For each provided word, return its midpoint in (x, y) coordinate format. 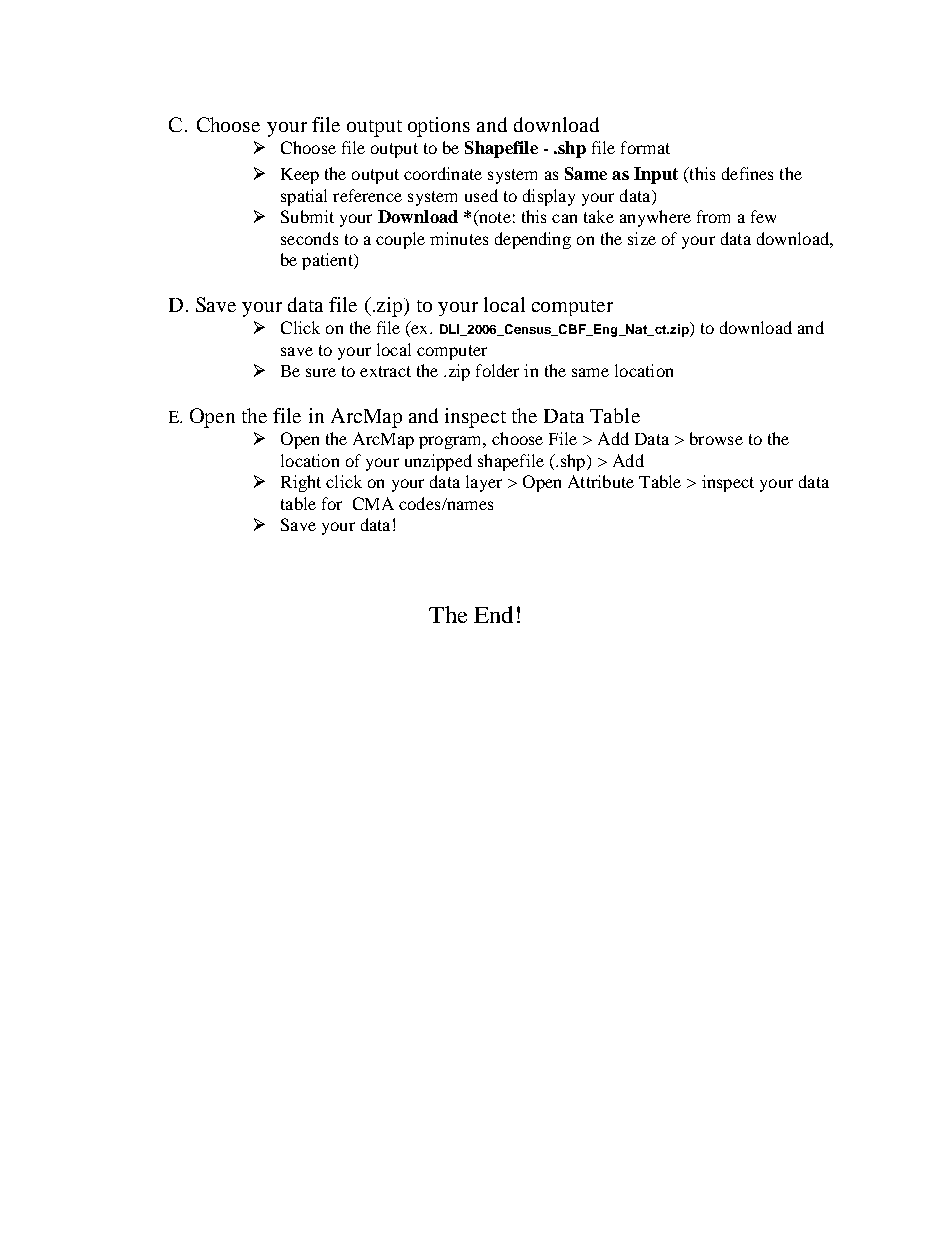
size (642, 238)
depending (533, 240)
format (645, 147)
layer (484, 483)
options (439, 127)
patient (328, 261)
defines (747, 173)
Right (301, 483)
